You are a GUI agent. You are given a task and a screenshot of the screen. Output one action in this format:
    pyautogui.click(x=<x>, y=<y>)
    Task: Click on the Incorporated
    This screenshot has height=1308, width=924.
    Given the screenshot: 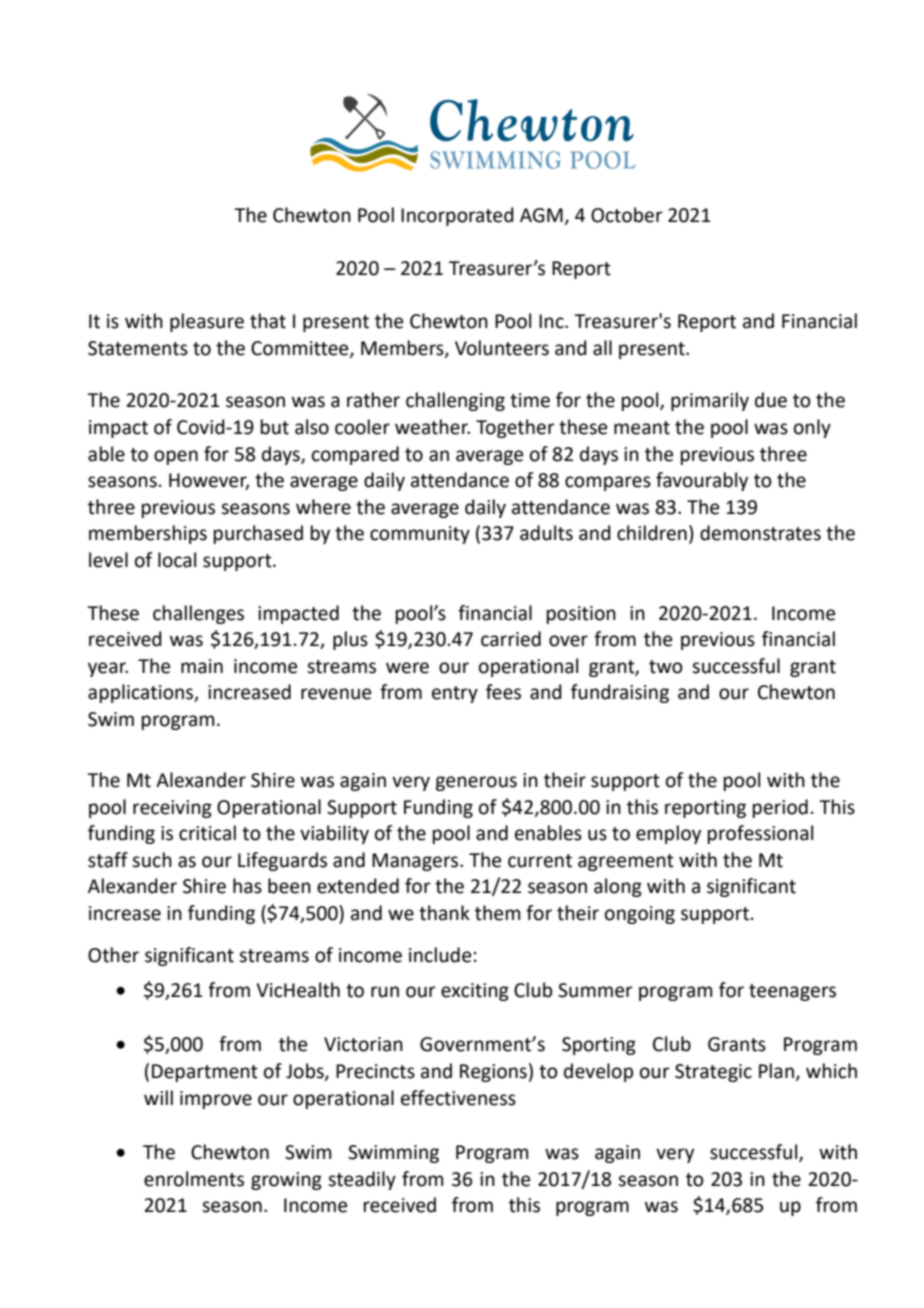 What is the action you would take?
    pyautogui.click(x=457, y=216)
